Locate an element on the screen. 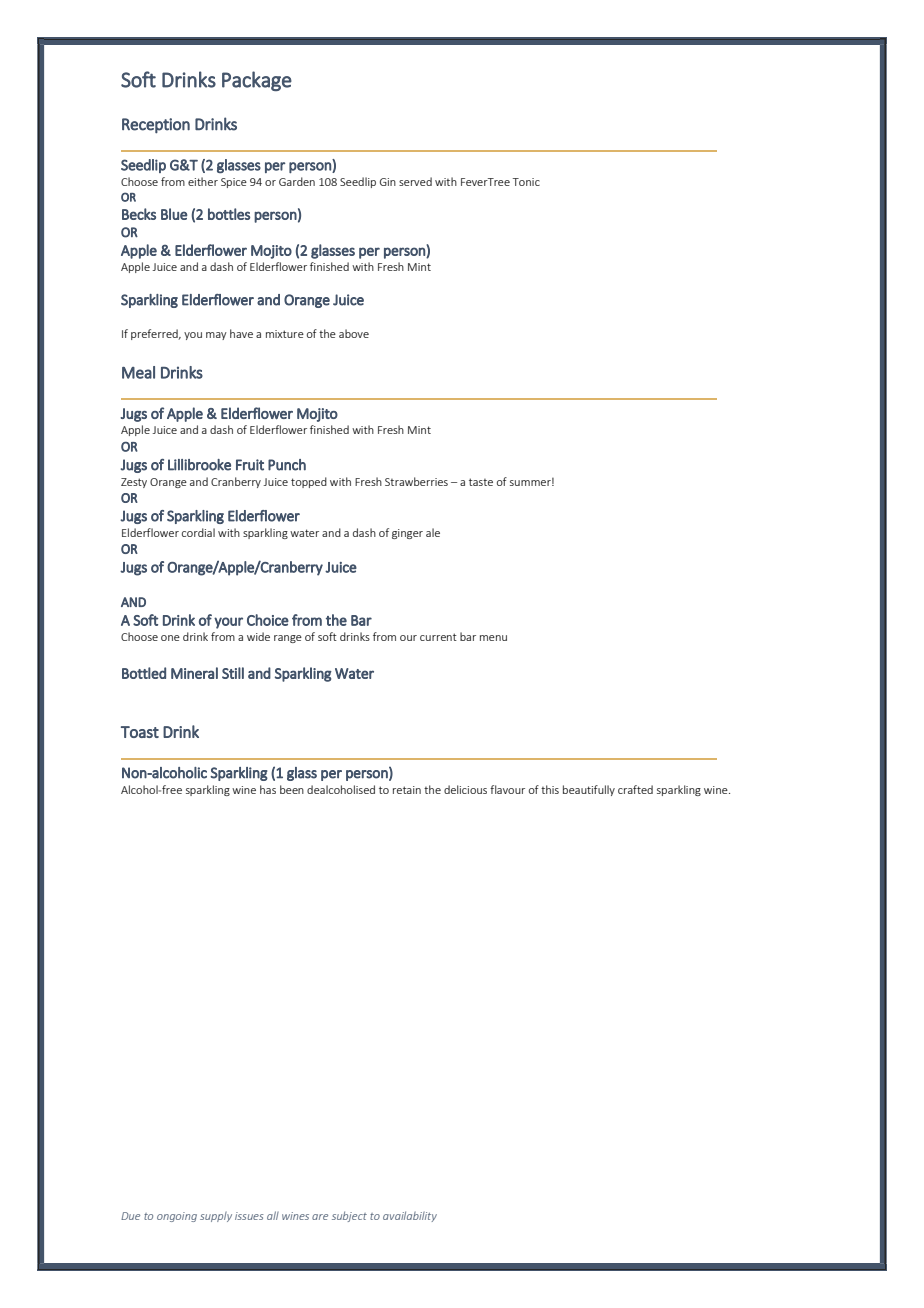 This screenshot has height=1308, width=924. taste is located at coordinates (481, 482).
